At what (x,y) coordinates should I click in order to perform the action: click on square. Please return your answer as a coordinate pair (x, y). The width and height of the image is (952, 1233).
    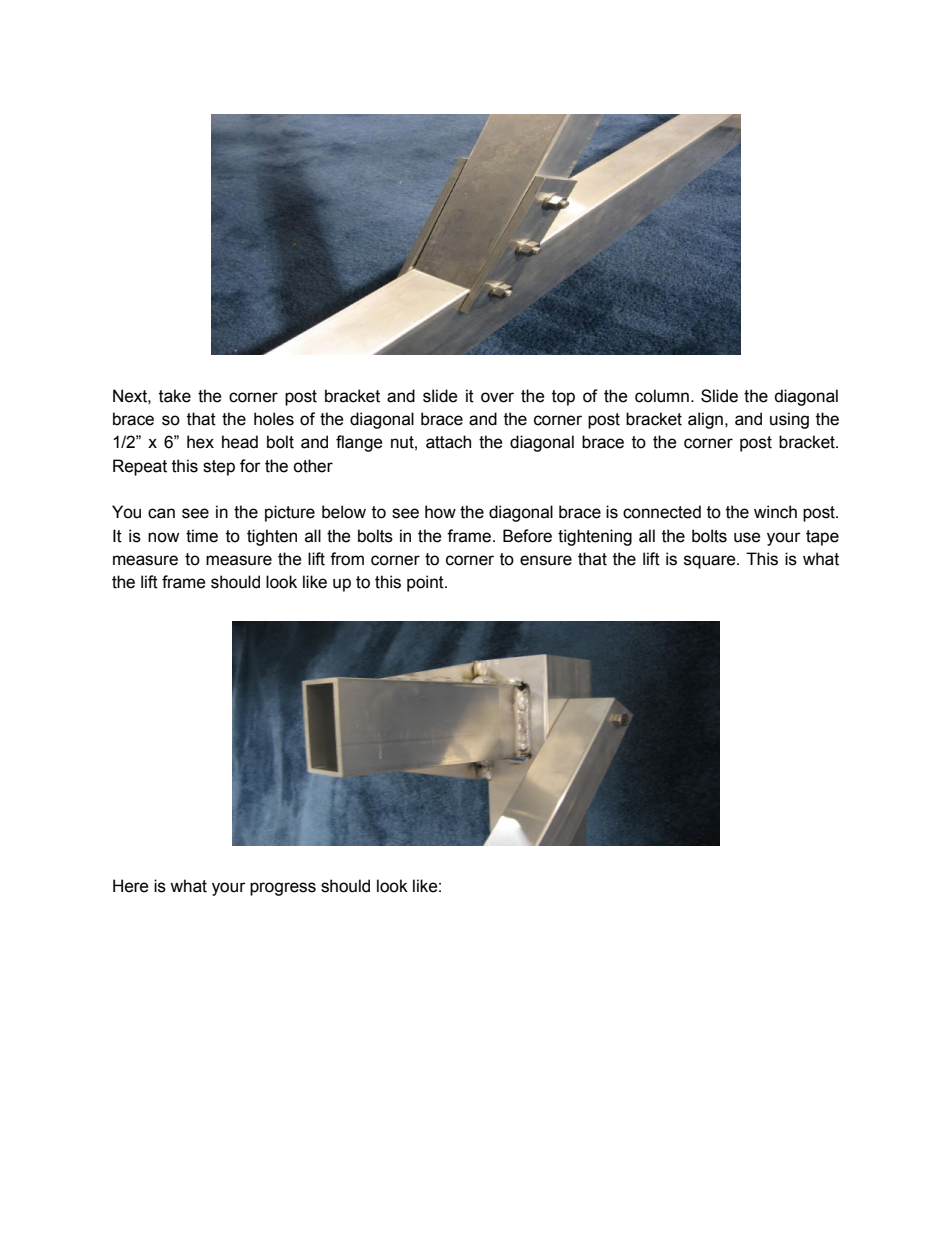
    Looking at the image, I should click on (711, 562).
